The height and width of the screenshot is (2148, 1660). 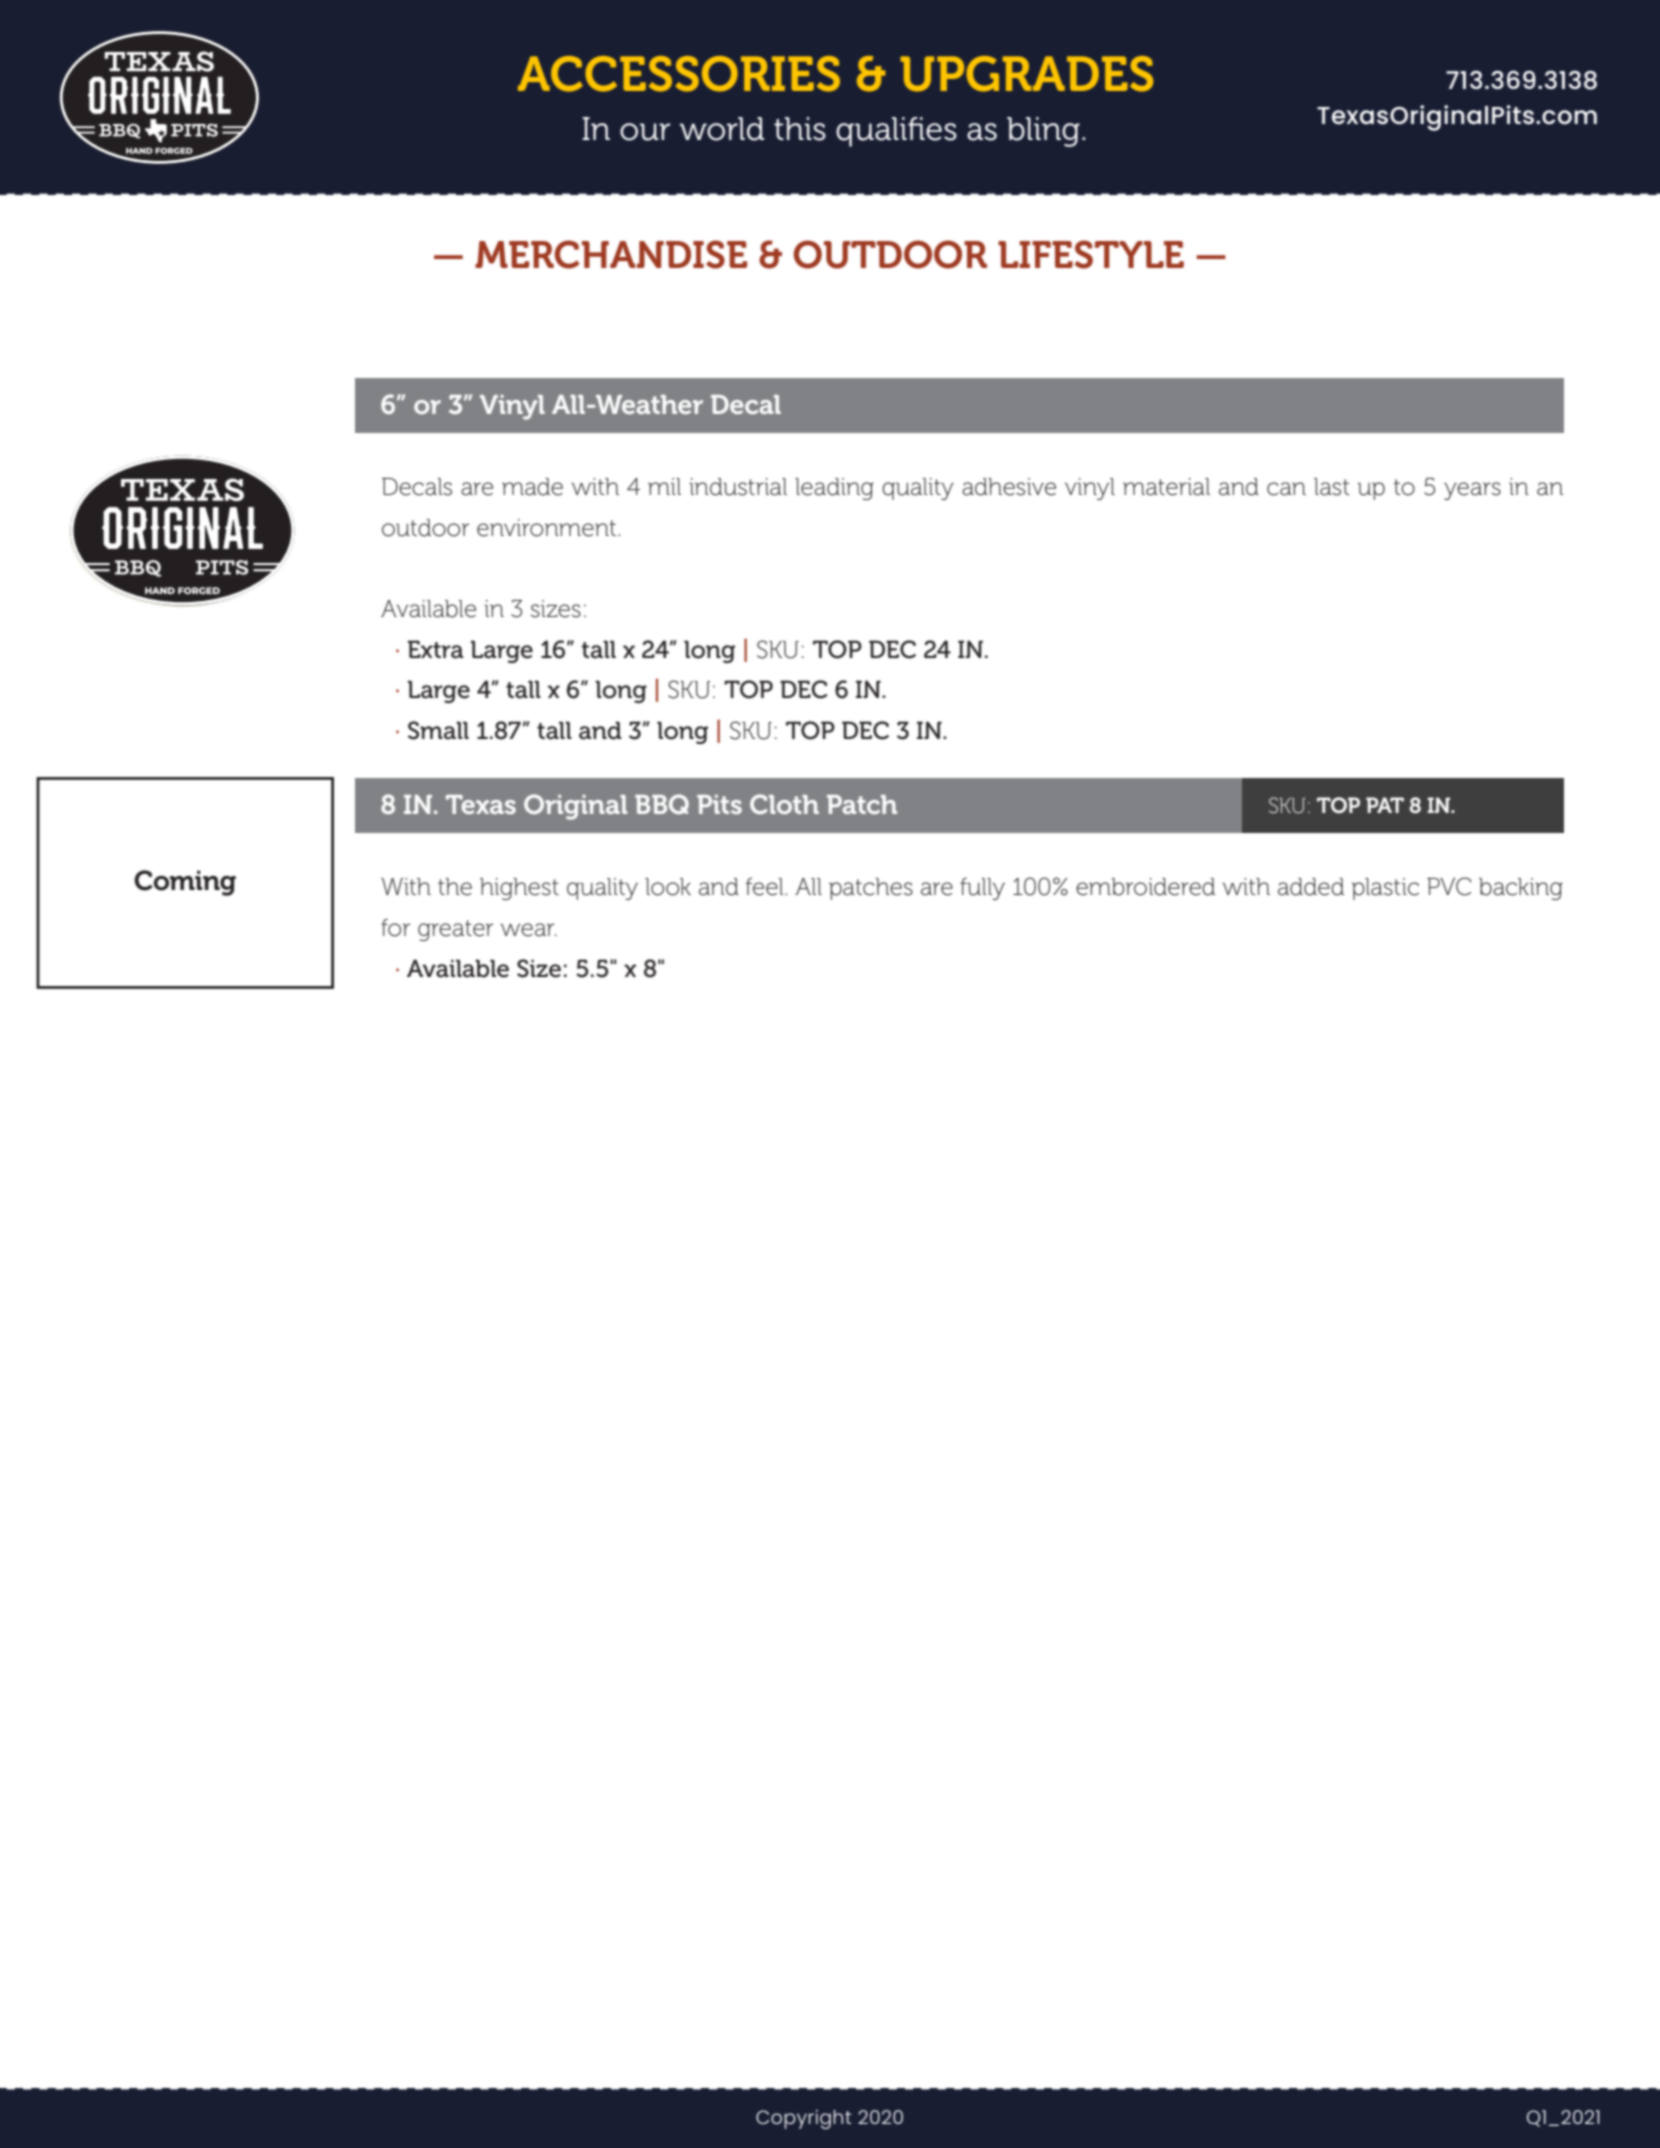 I want to click on feel, so click(x=766, y=887).
